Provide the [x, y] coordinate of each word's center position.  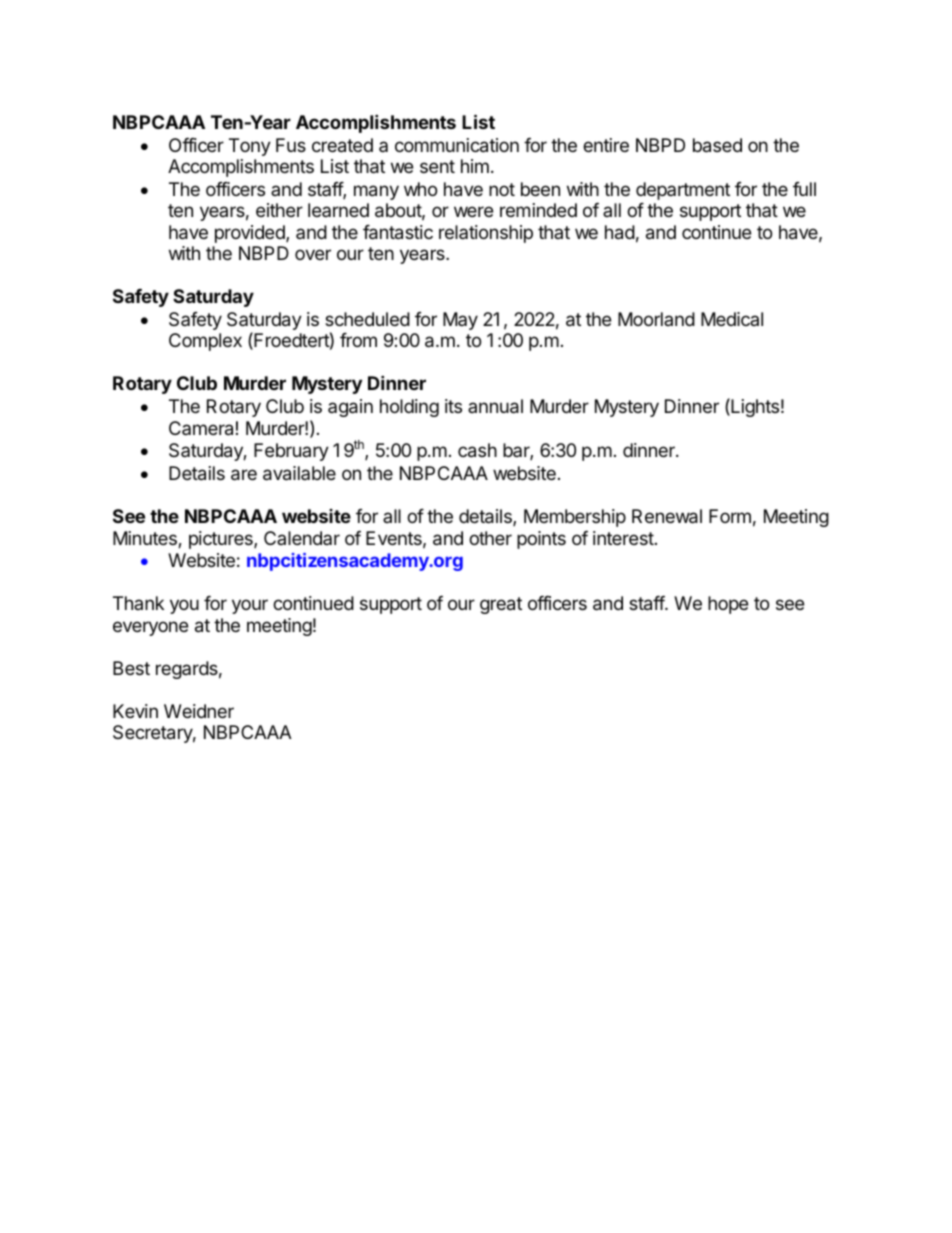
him [475, 166]
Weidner [199, 711]
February [291, 452]
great [501, 605]
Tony [250, 147]
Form [730, 516]
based [717, 145]
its [453, 406]
